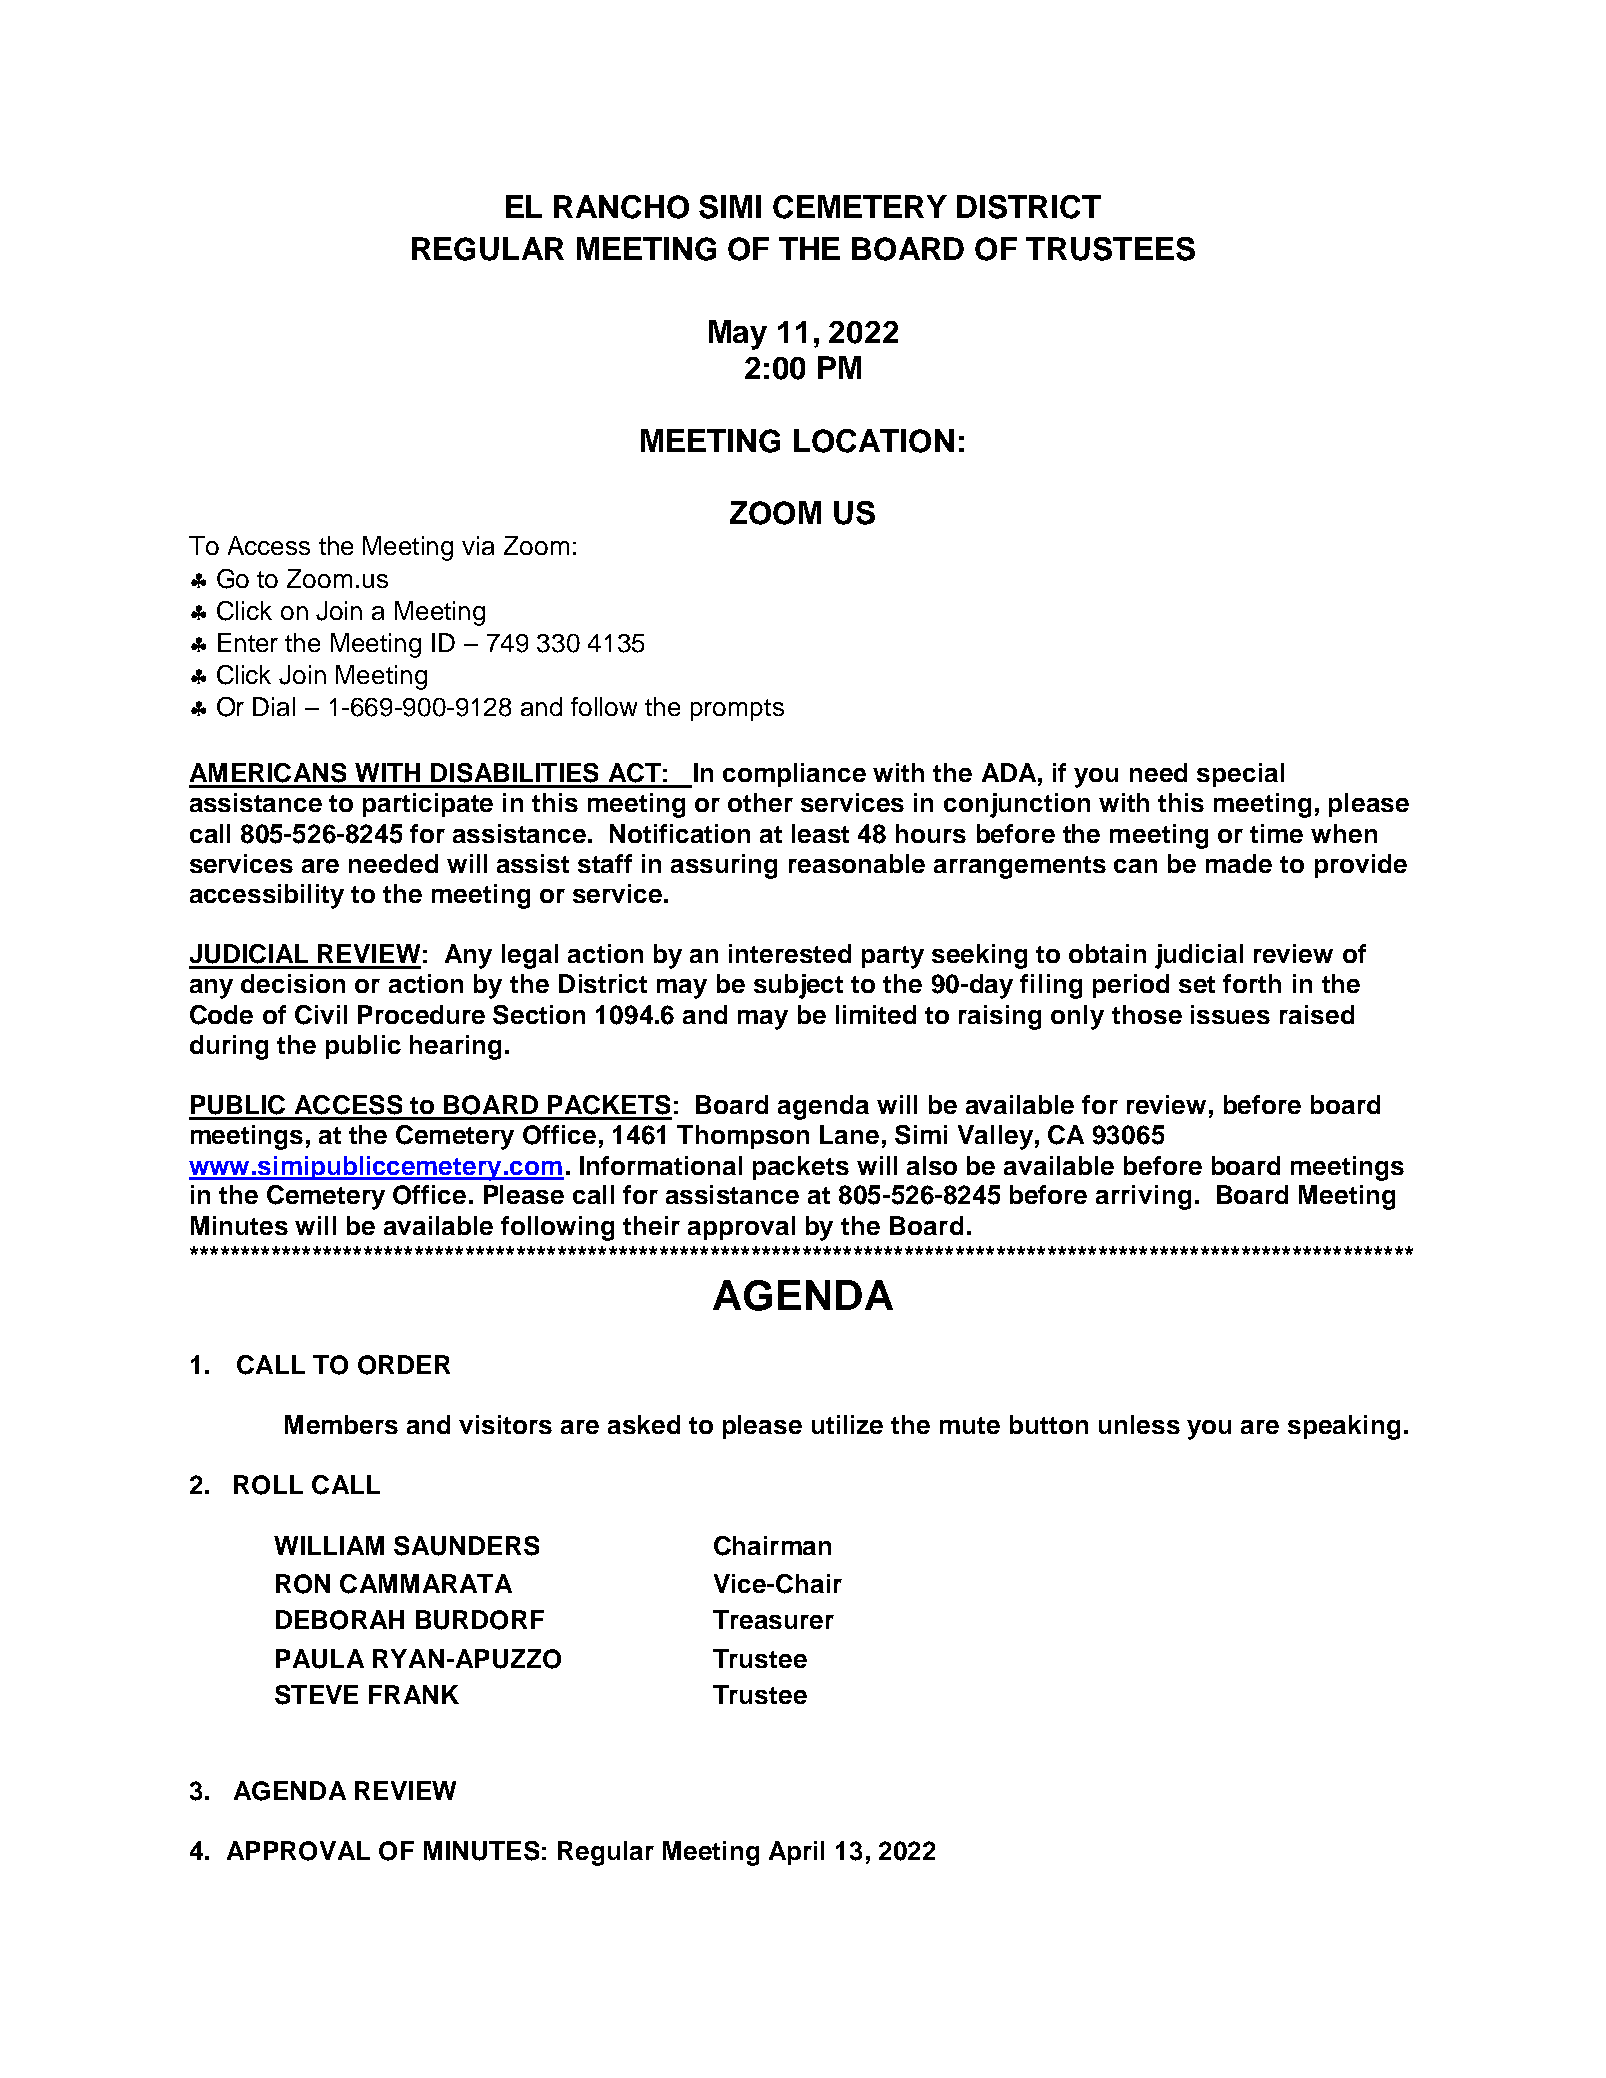 This image has width=1606, height=2078. What do you see at coordinates (798, 986) in the image?
I see `subject` at bounding box center [798, 986].
